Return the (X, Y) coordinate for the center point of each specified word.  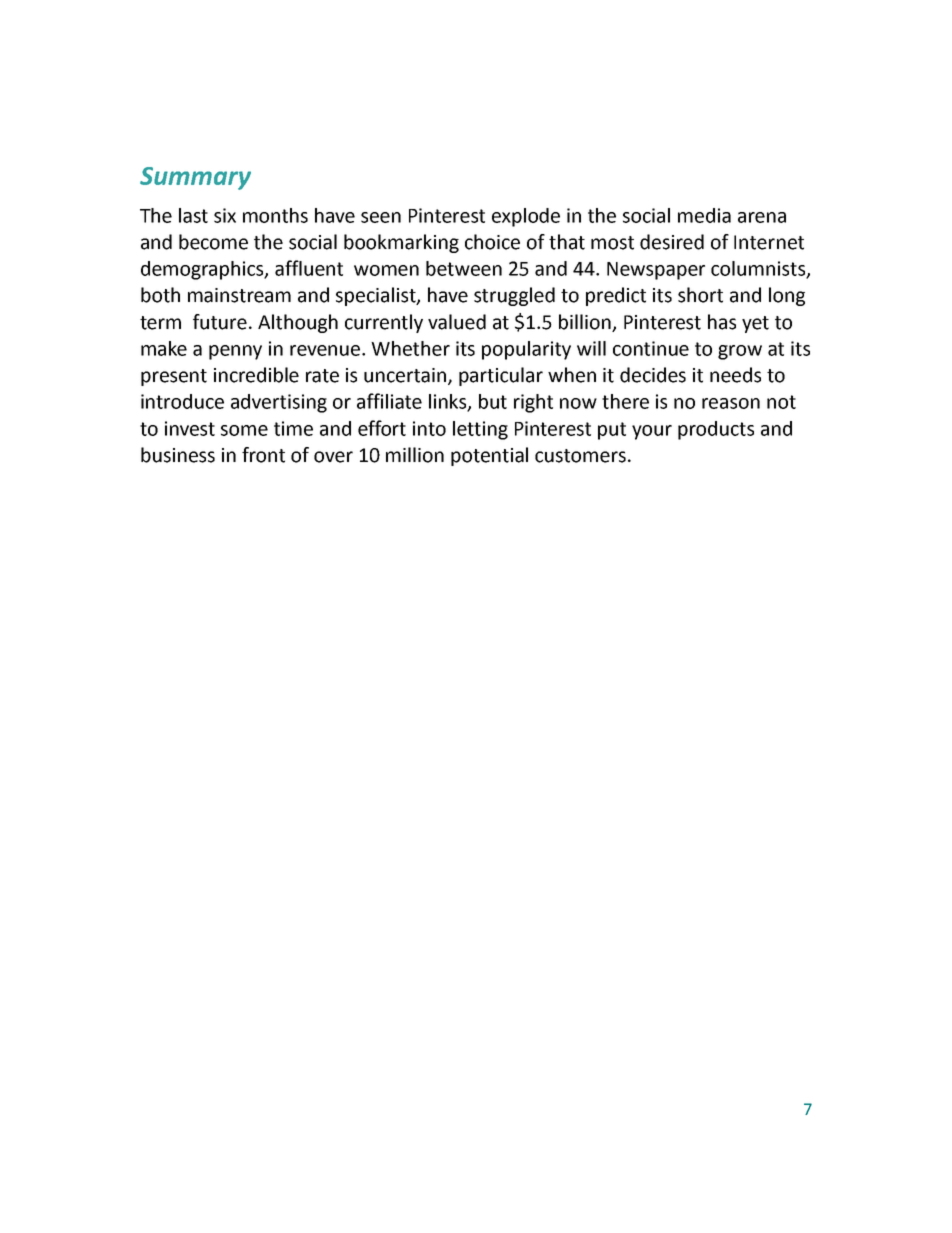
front (263, 455)
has (722, 322)
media (704, 215)
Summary (195, 178)
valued (457, 322)
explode (526, 217)
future (220, 322)
